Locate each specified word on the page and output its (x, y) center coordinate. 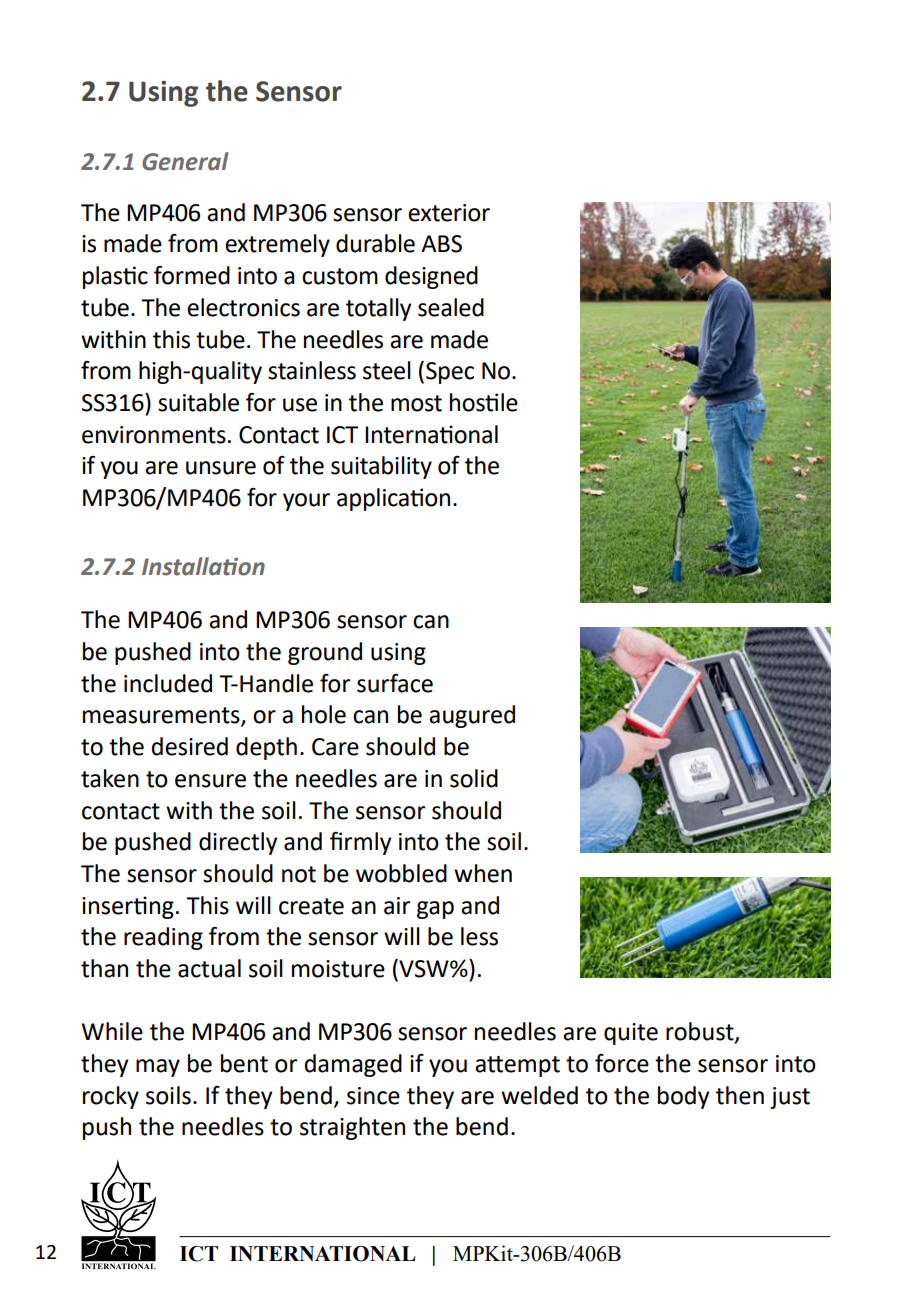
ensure (210, 781)
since (373, 1096)
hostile (484, 402)
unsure (221, 468)
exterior (449, 213)
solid (474, 778)
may (158, 1068)
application (393, 499)
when (483, 873)
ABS (441, 244)
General (185, 161)
